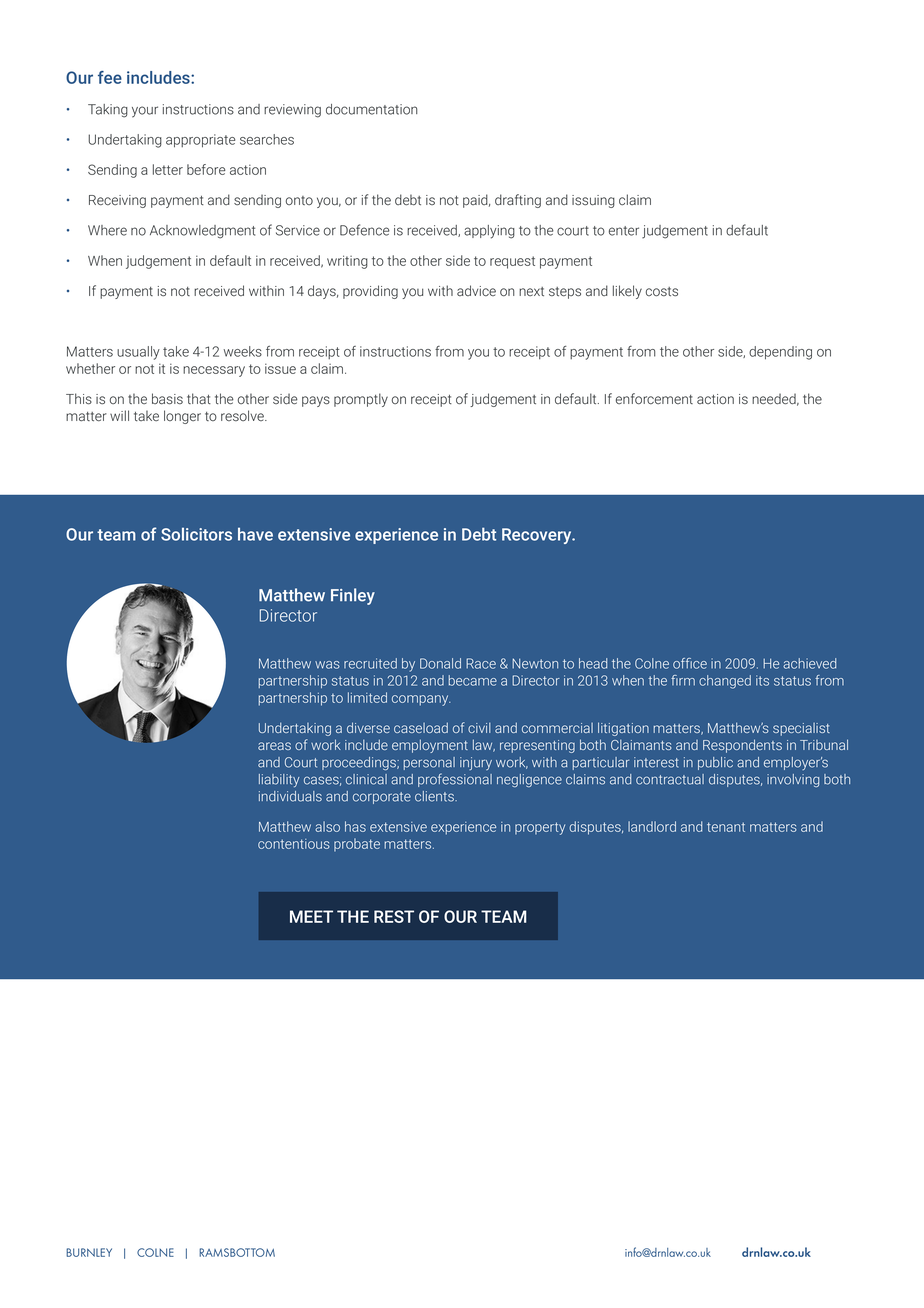  What do you see at coordinates (593, 201) in the image?
I see `issuing` at bounding box center [593, 201].
